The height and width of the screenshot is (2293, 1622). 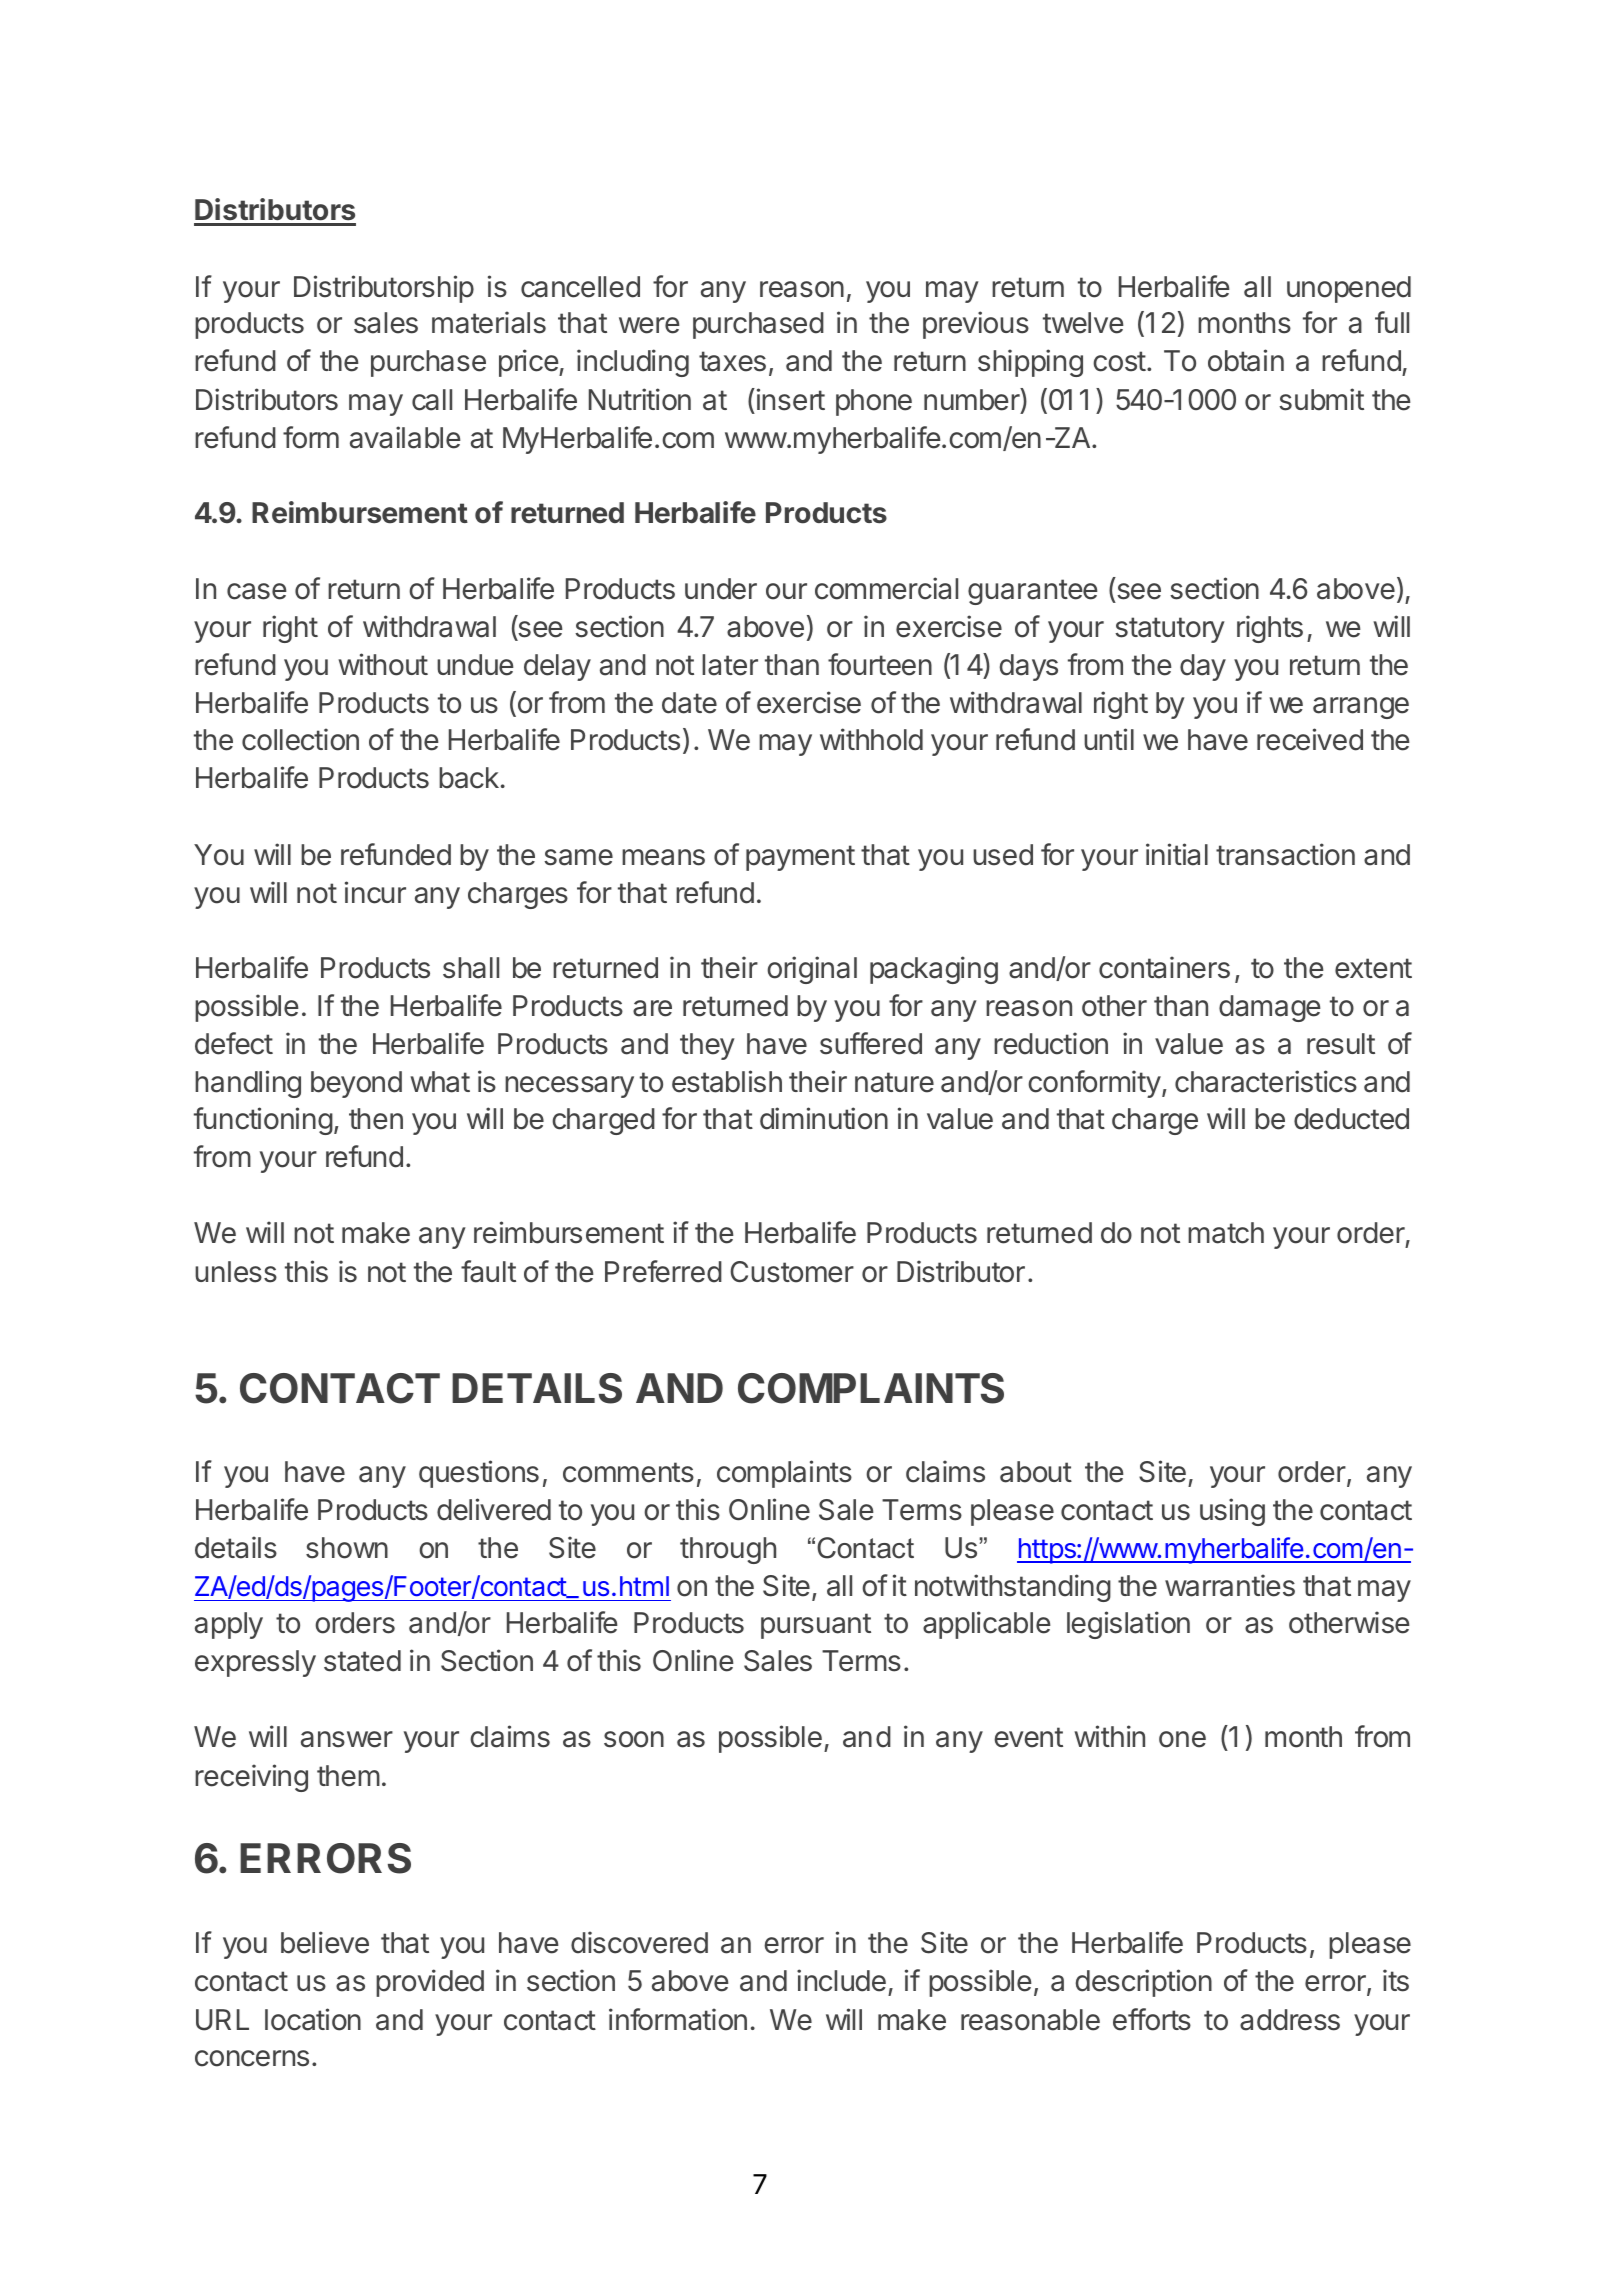 I want to click on insert, so click(x=791, y=399).
